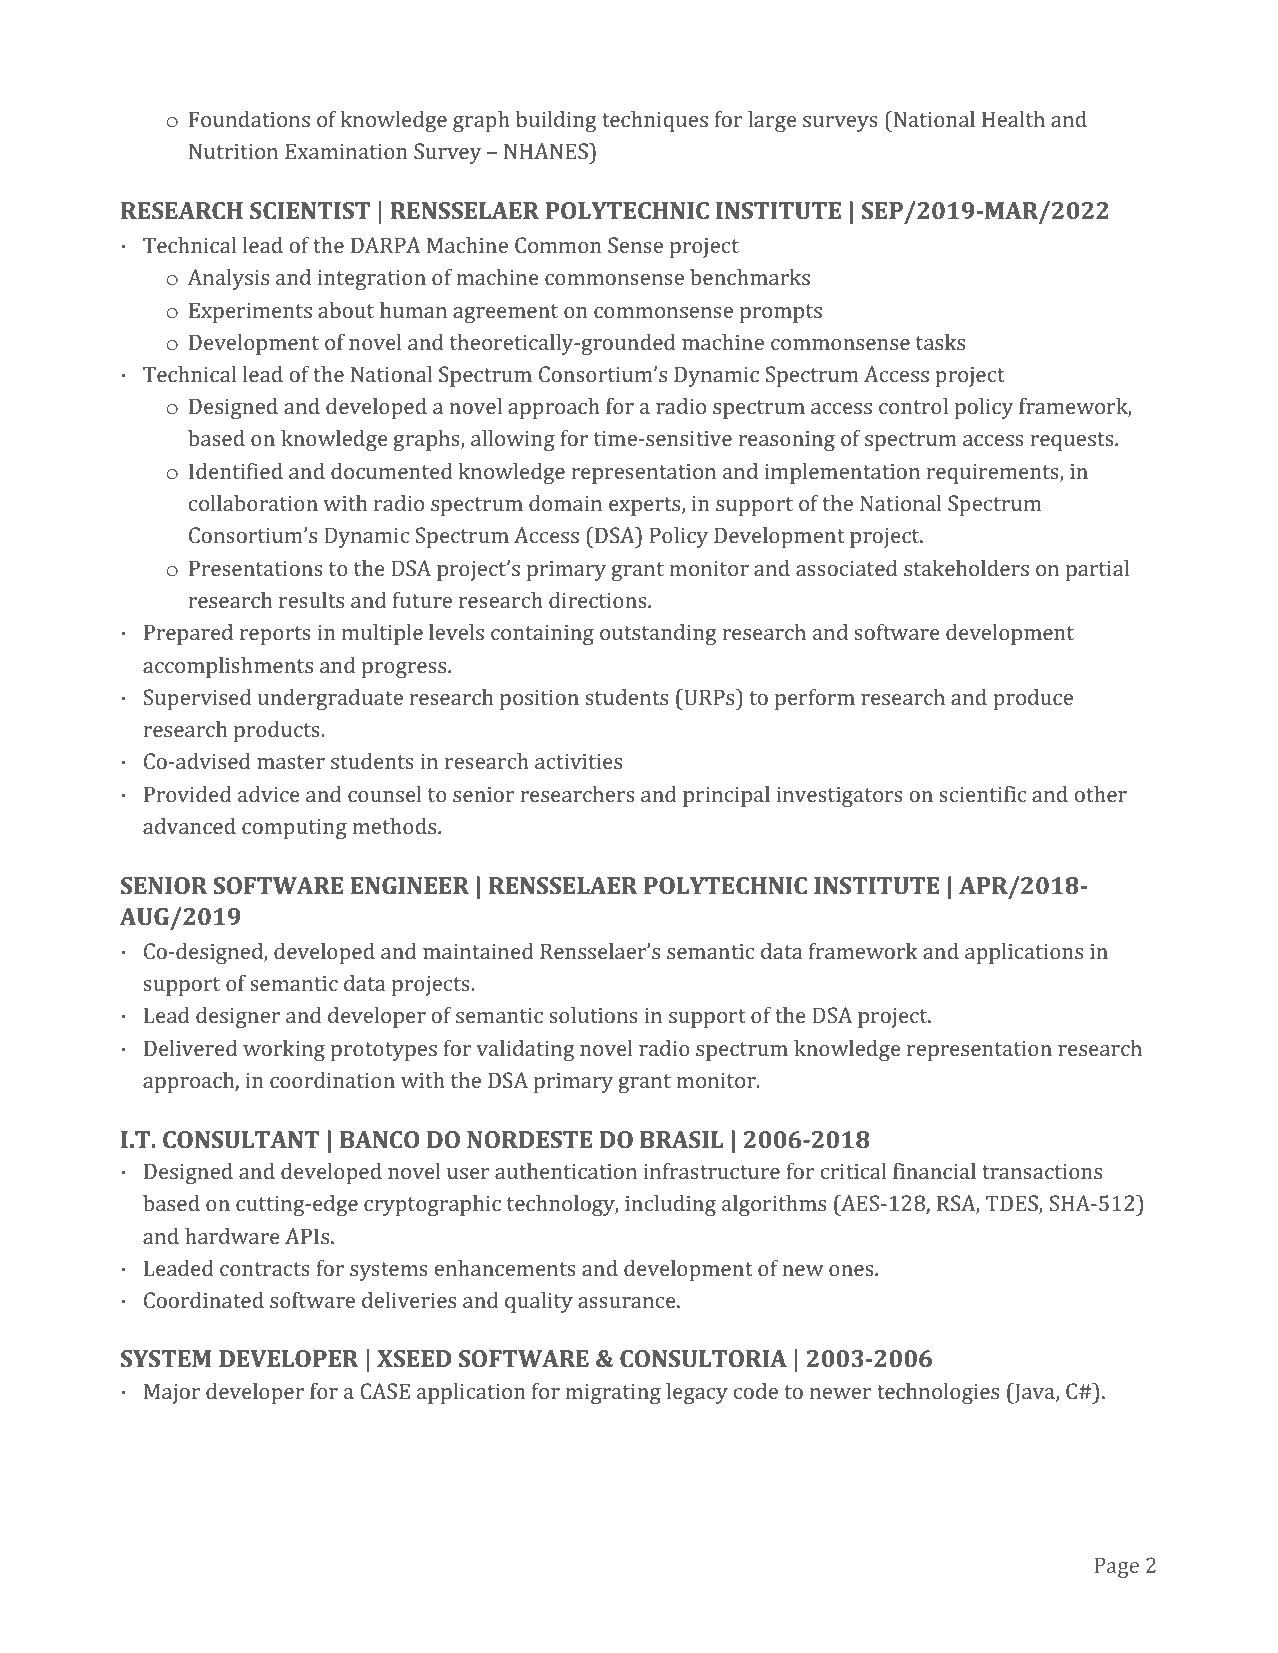  What do you see at coordinates (1116, 1567) in the screenshot?
I see `Page` at bounding box center [1116, 1567].
